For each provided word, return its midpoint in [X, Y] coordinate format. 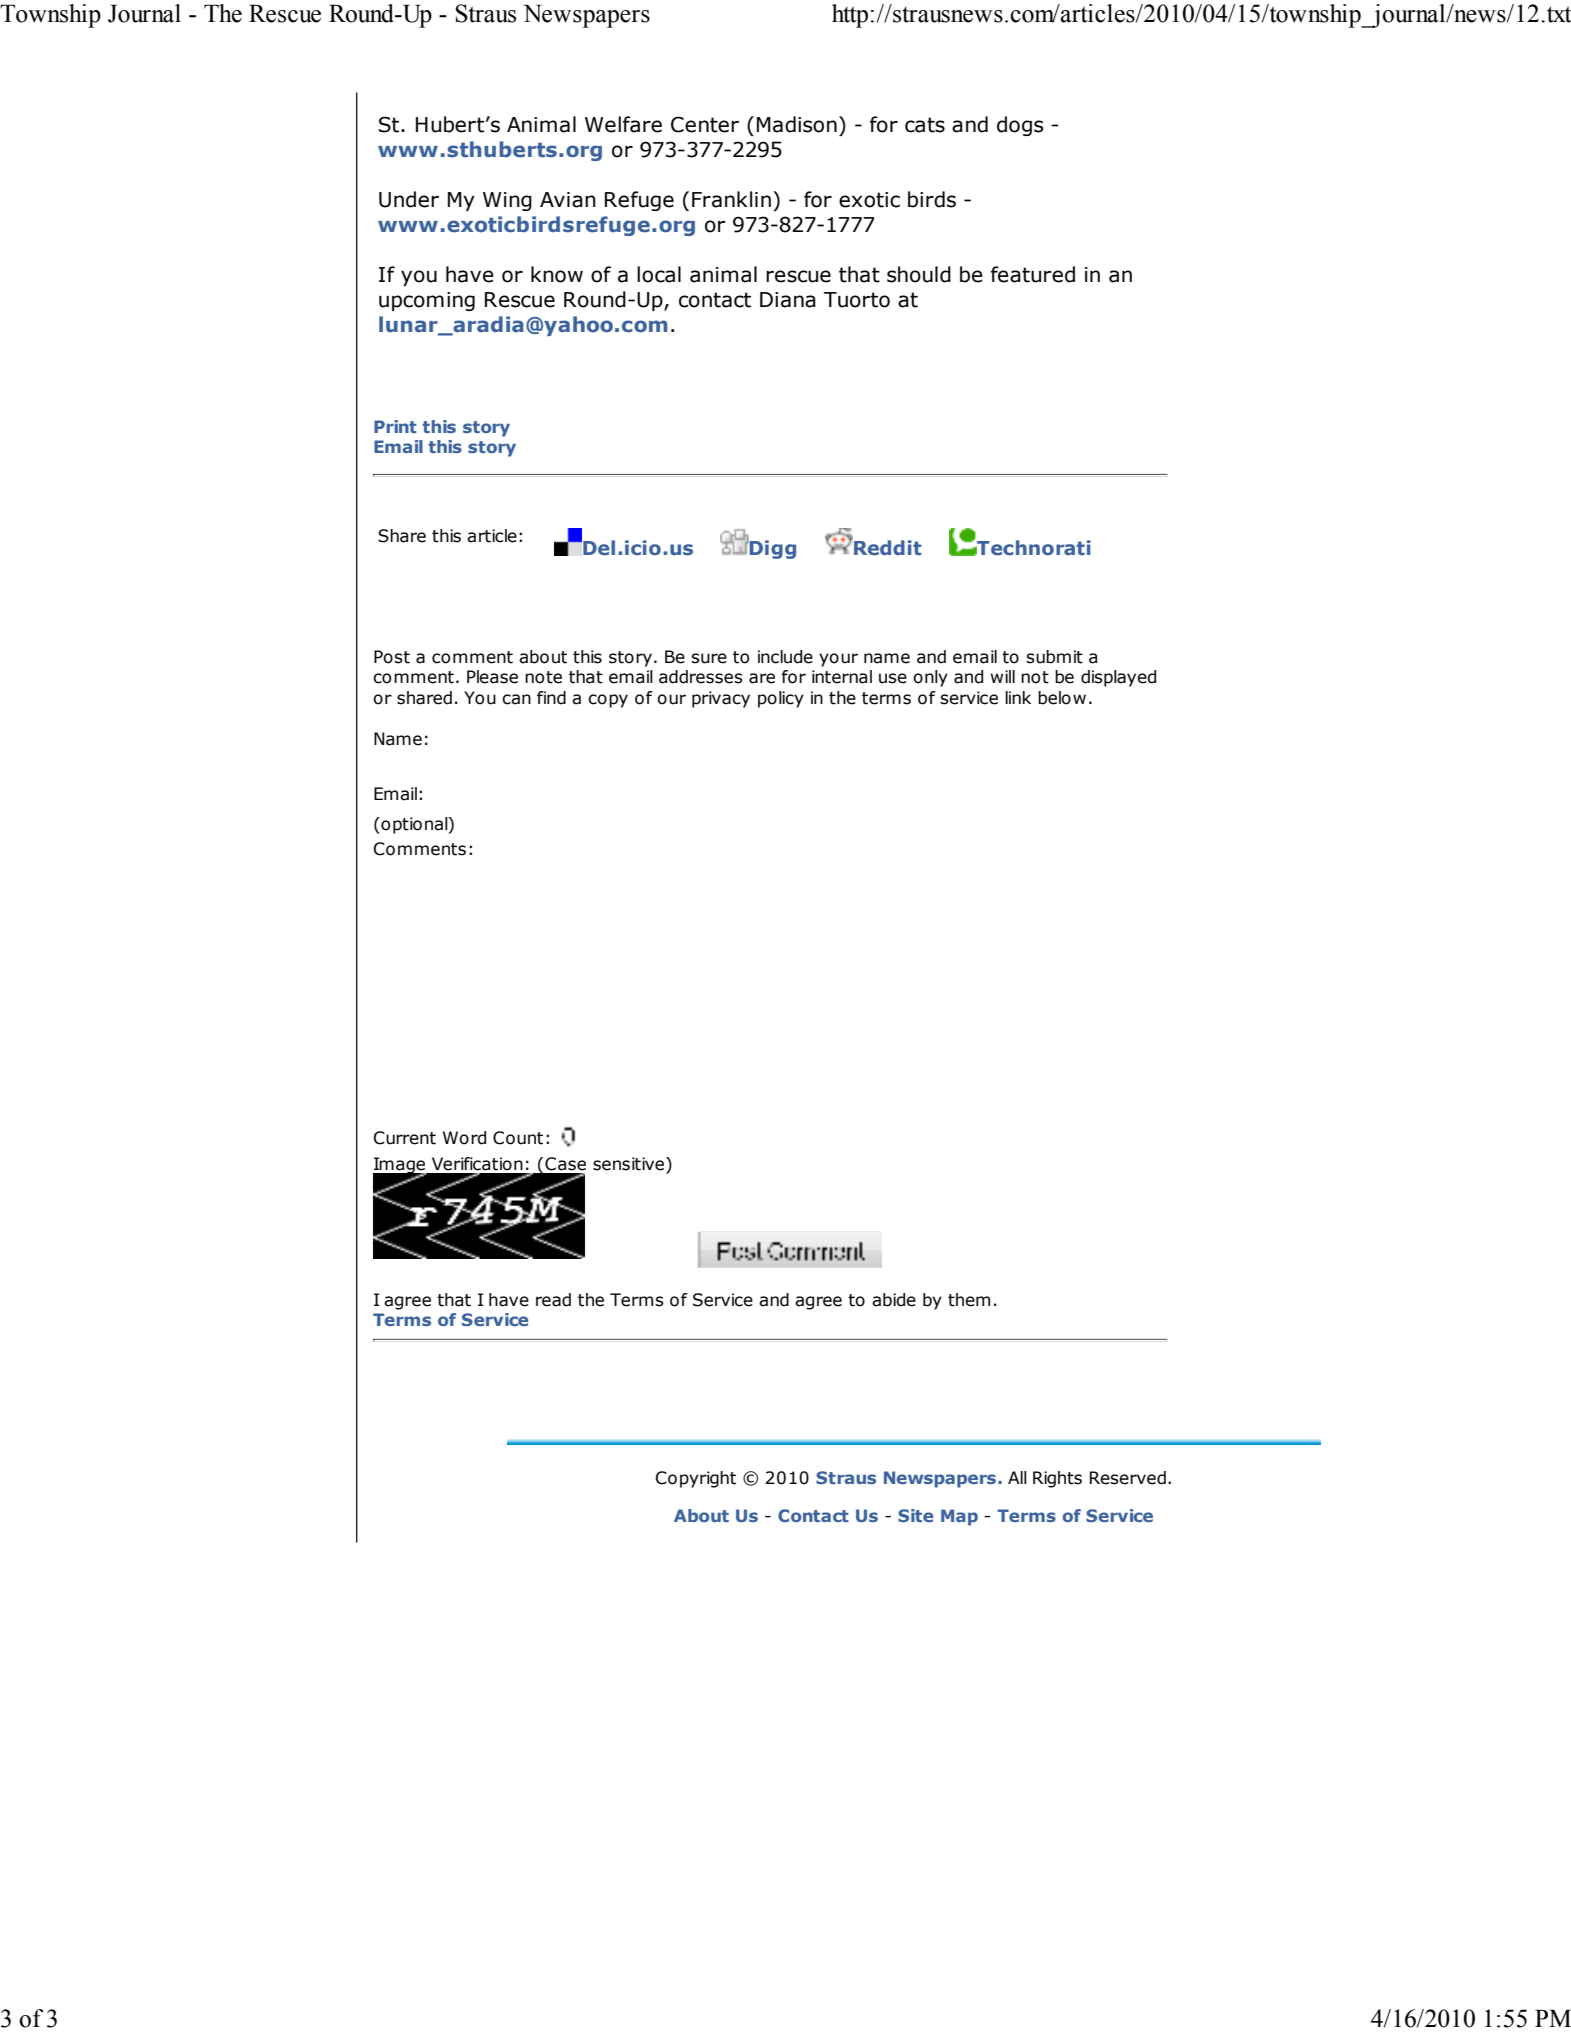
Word [464, 1138]
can [516, 699]
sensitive [630, 1164]
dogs [1020, 126]
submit [1054, 657]
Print [395, 426]
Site [915, 1515]
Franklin [731, 199]
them [969, 1300]
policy [781, 699]
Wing [507, 201]
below [1062, 698]
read [553, 1300]
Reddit [887, 546]
